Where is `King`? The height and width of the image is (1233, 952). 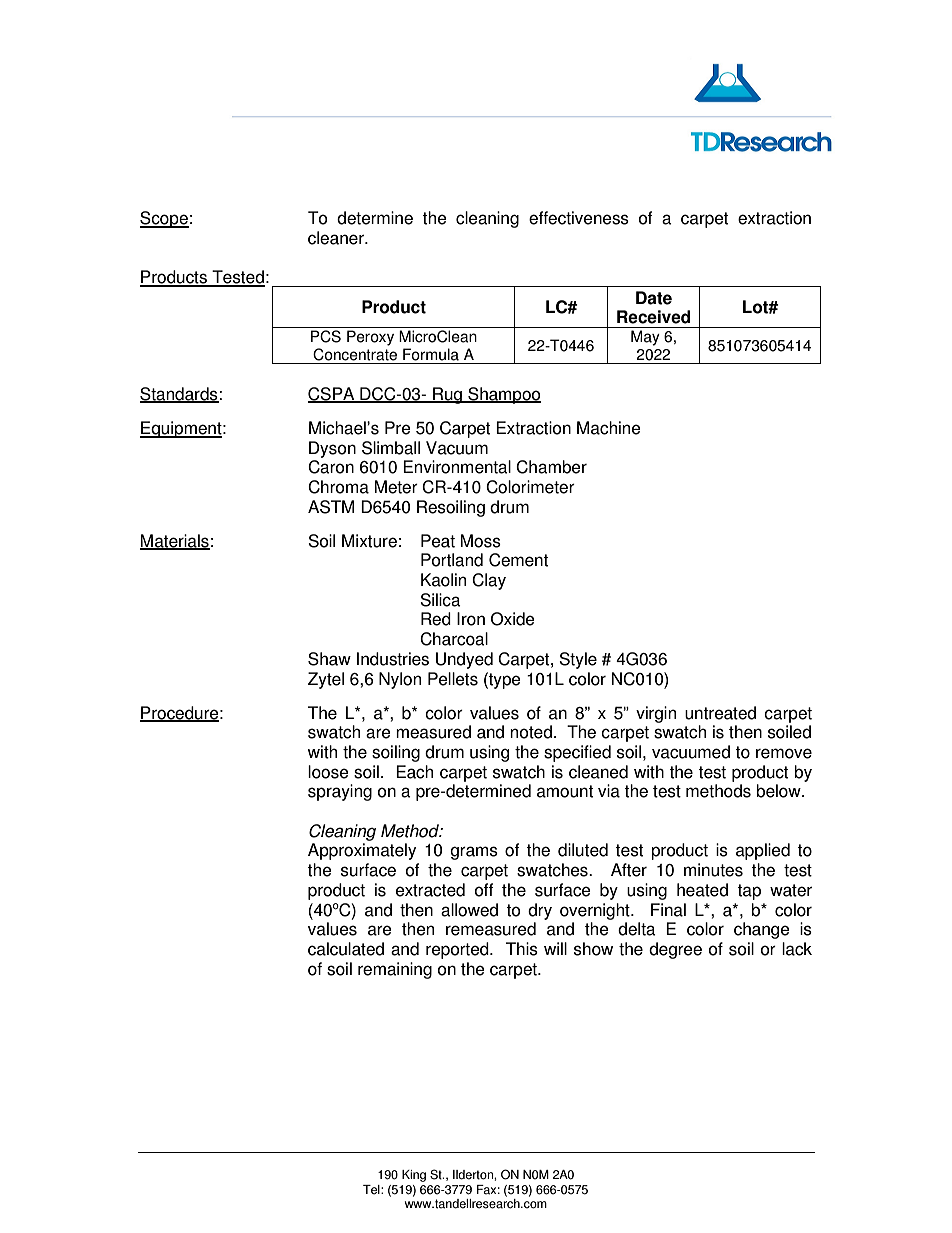 King is located at coordinates (414, 1176).
